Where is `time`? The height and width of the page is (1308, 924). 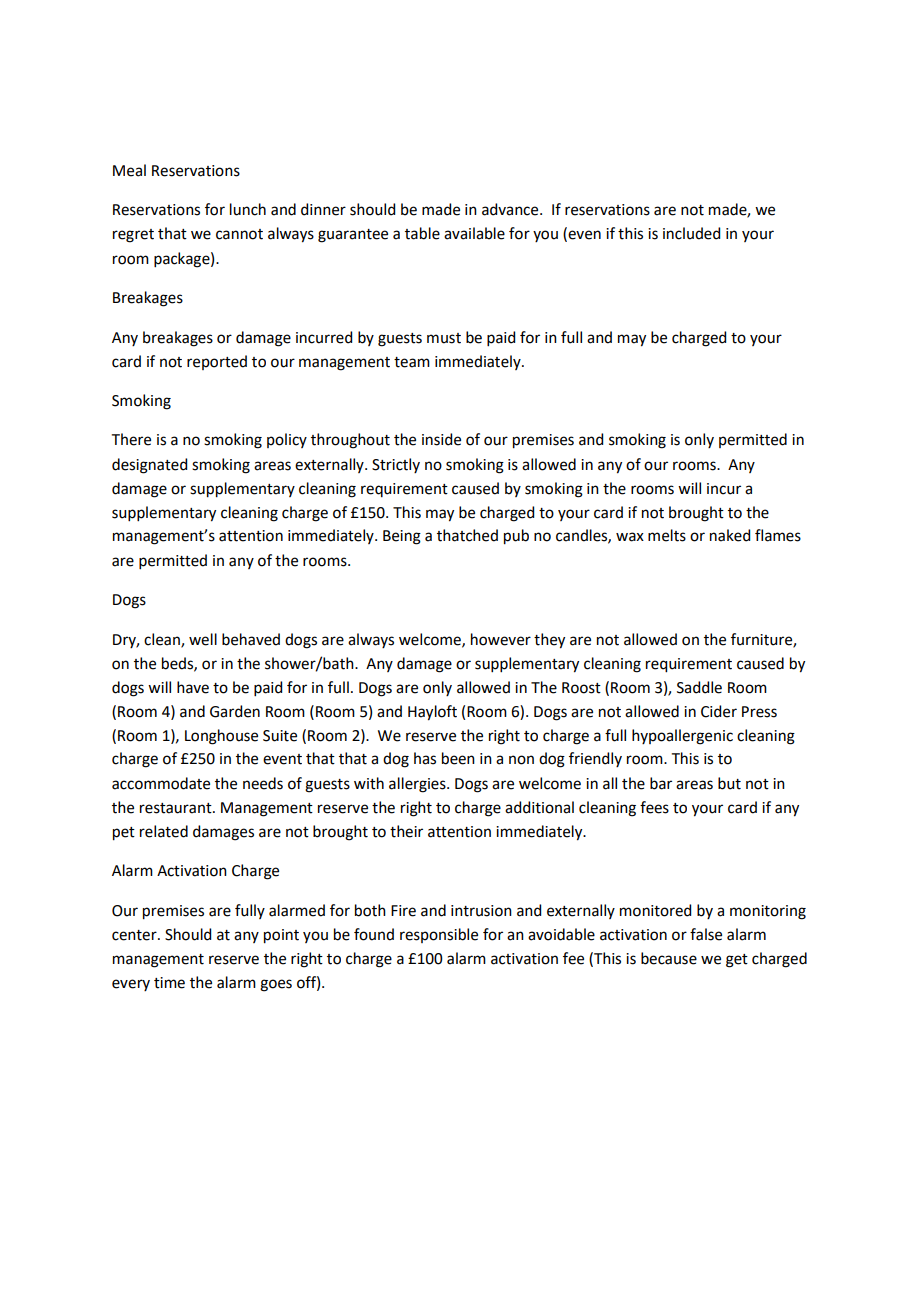
time is located at coordinates (169, 983).
